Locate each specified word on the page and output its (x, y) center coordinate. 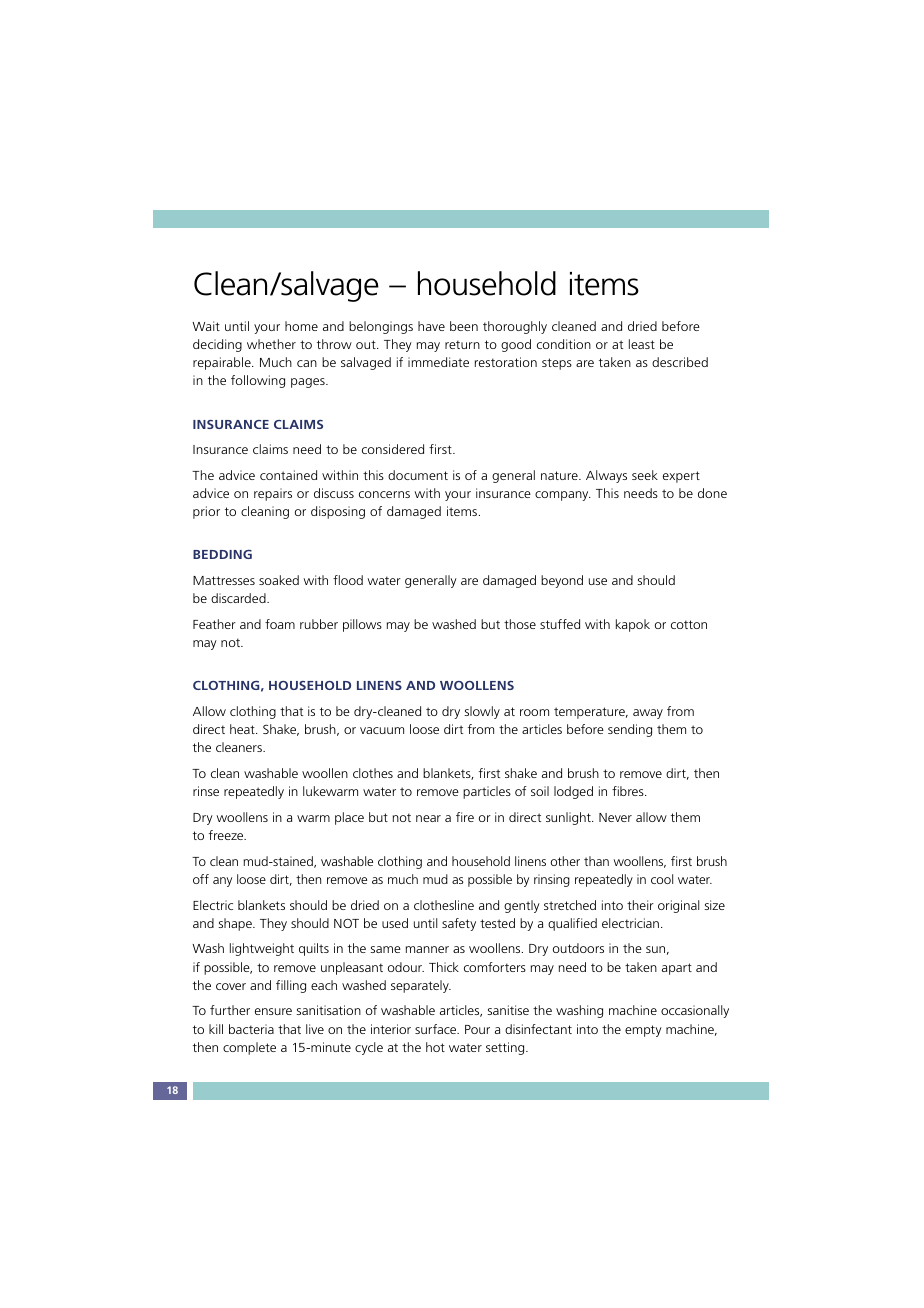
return (462, 344)
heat (243, 729)
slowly (482, 712)
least (642, 344)
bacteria (251, 1029)
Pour (477, 1029)
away (648, 714)
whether (271, 344)
